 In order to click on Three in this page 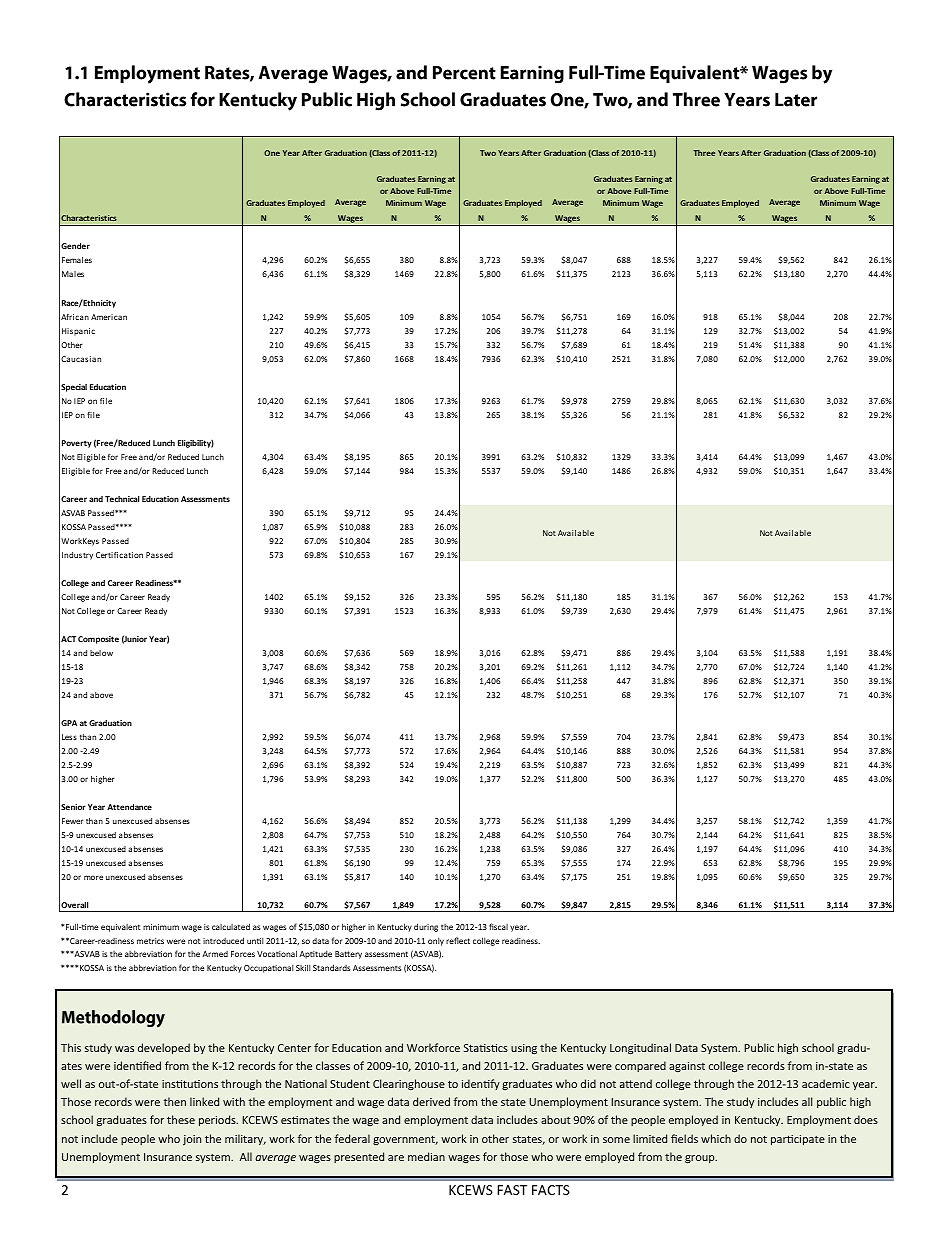, I will do `click(704, 153)`.
